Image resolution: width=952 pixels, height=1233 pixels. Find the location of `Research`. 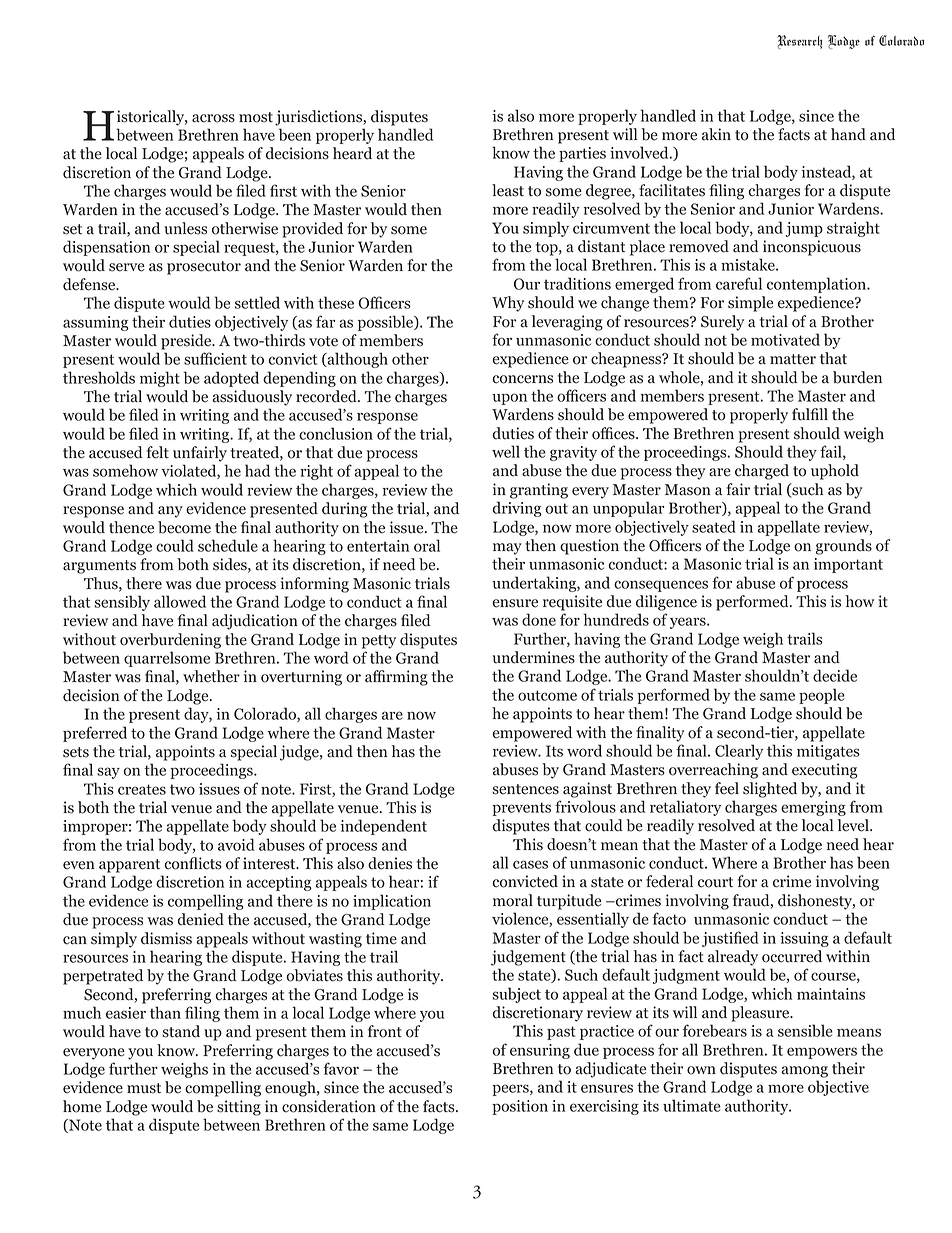

Research is located at coordinates (799, 42).
